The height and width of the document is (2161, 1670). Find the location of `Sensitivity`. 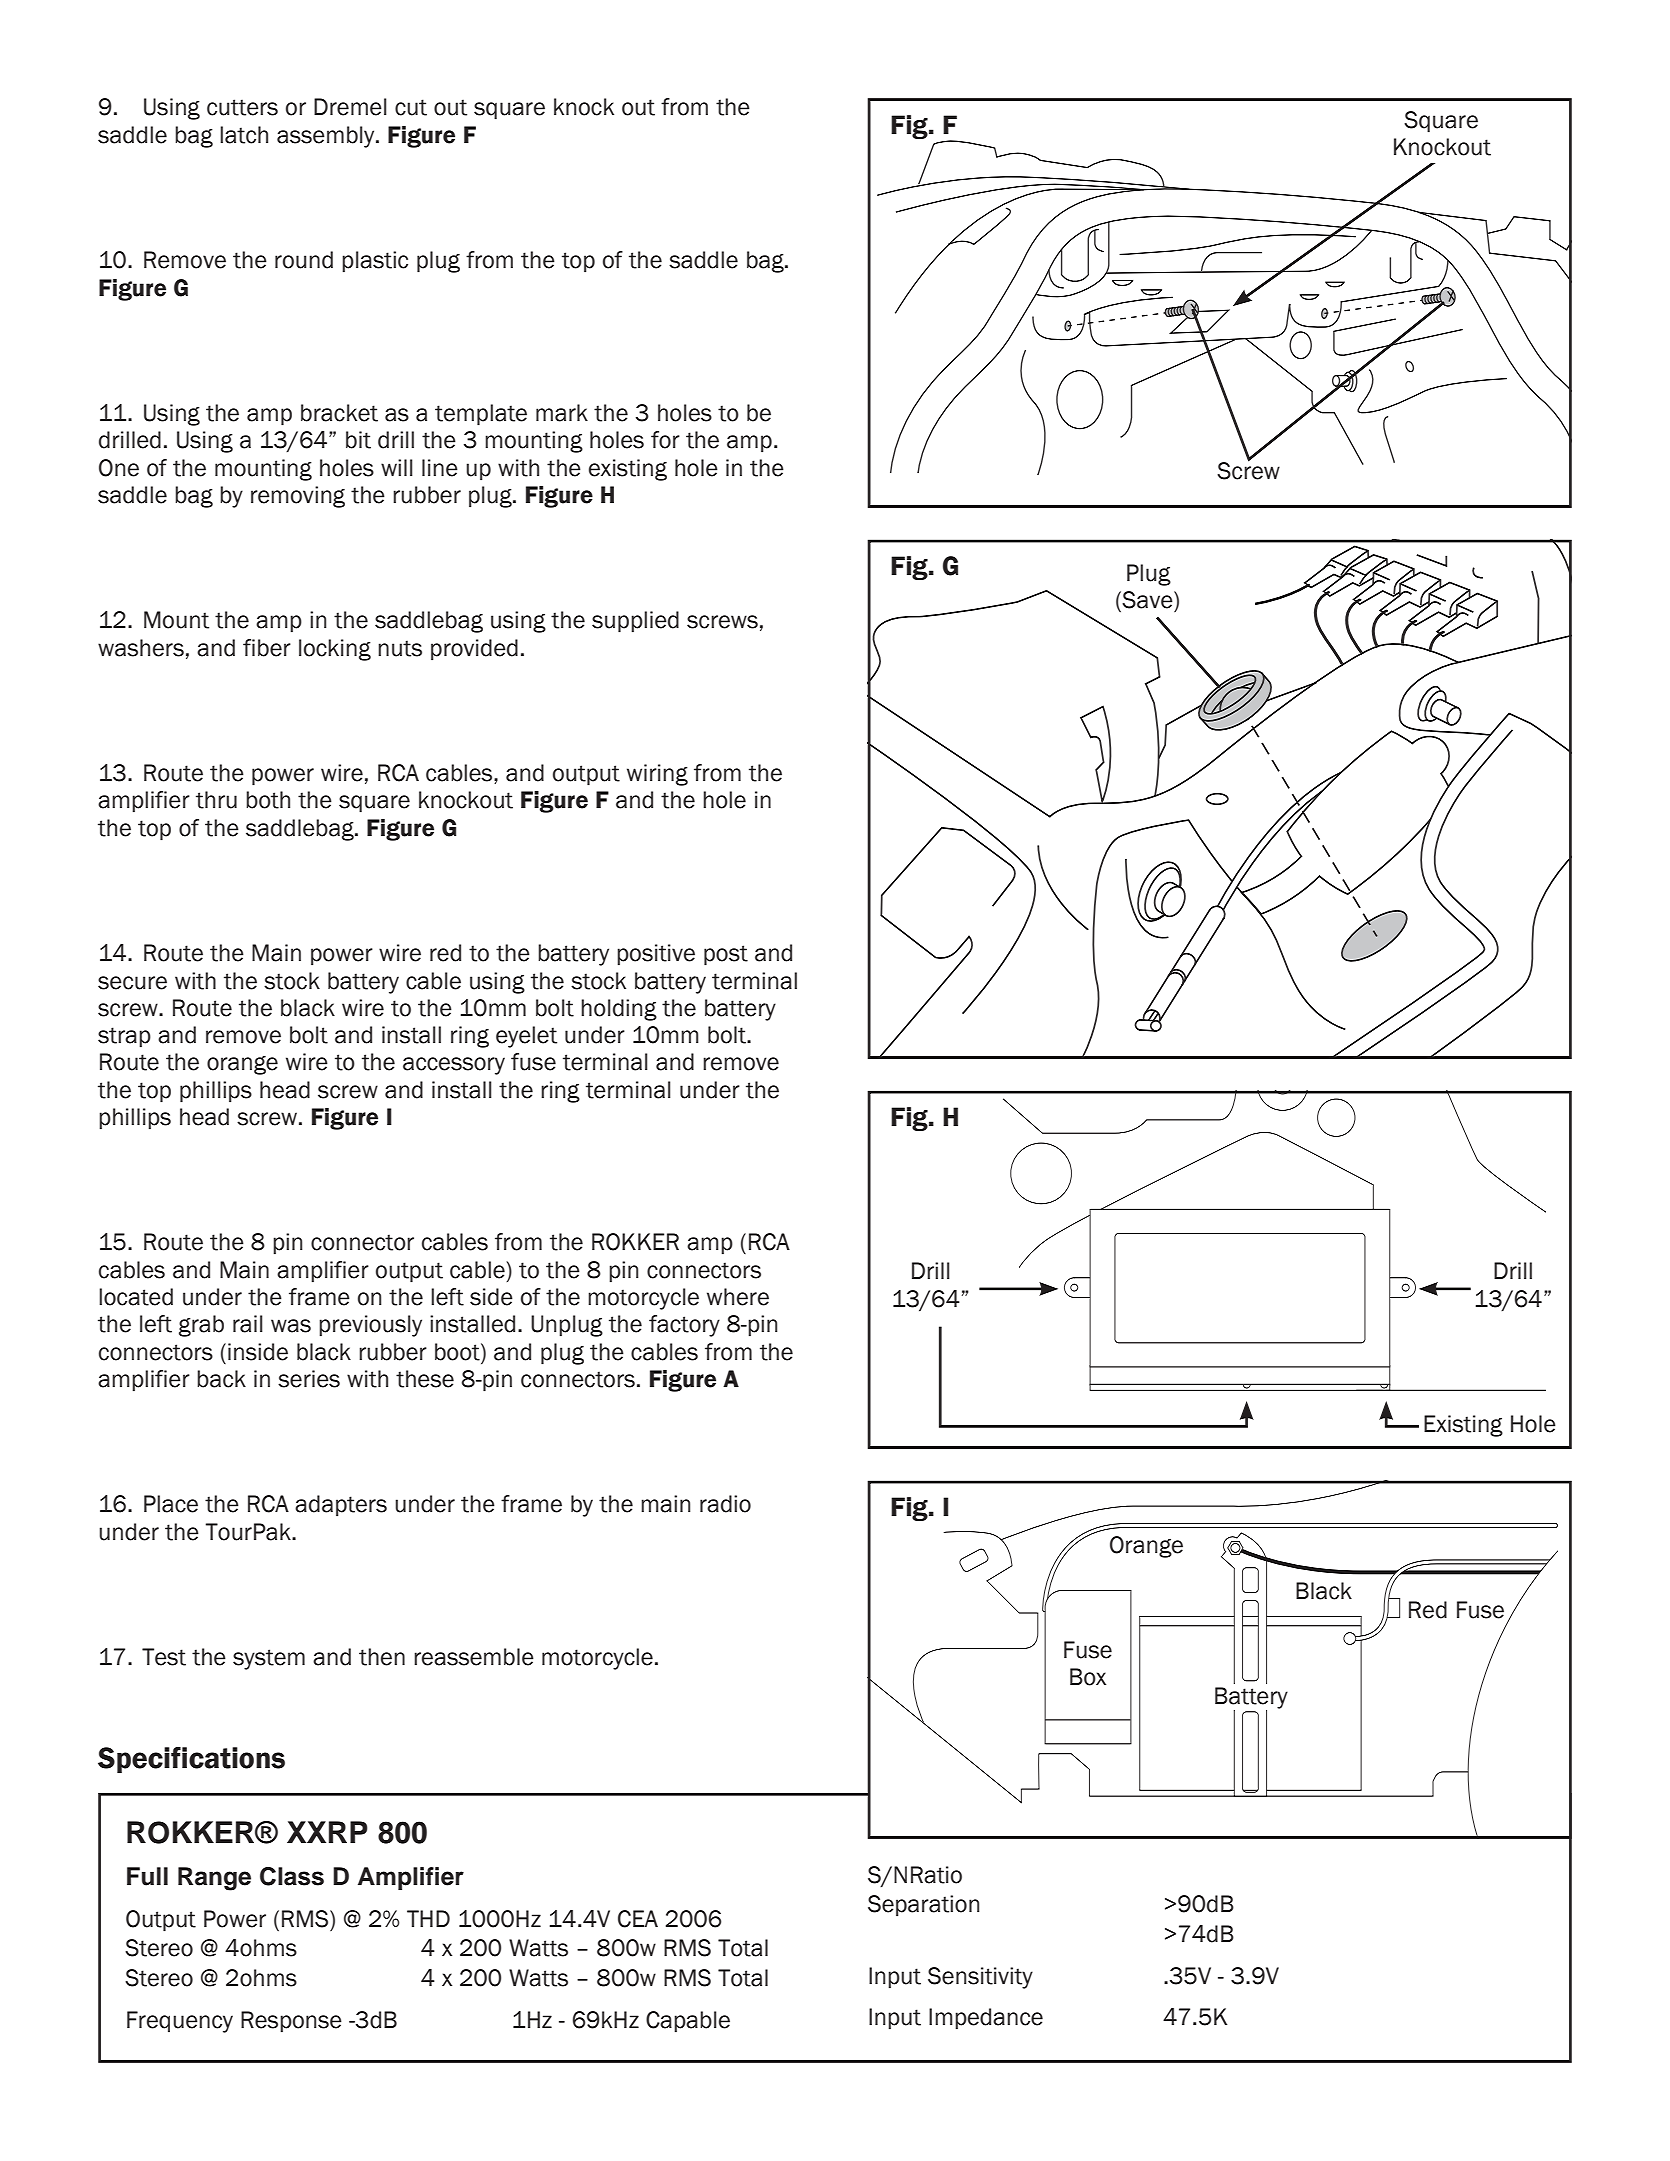

Sensitivity is located at coordinates (980, 1978).
